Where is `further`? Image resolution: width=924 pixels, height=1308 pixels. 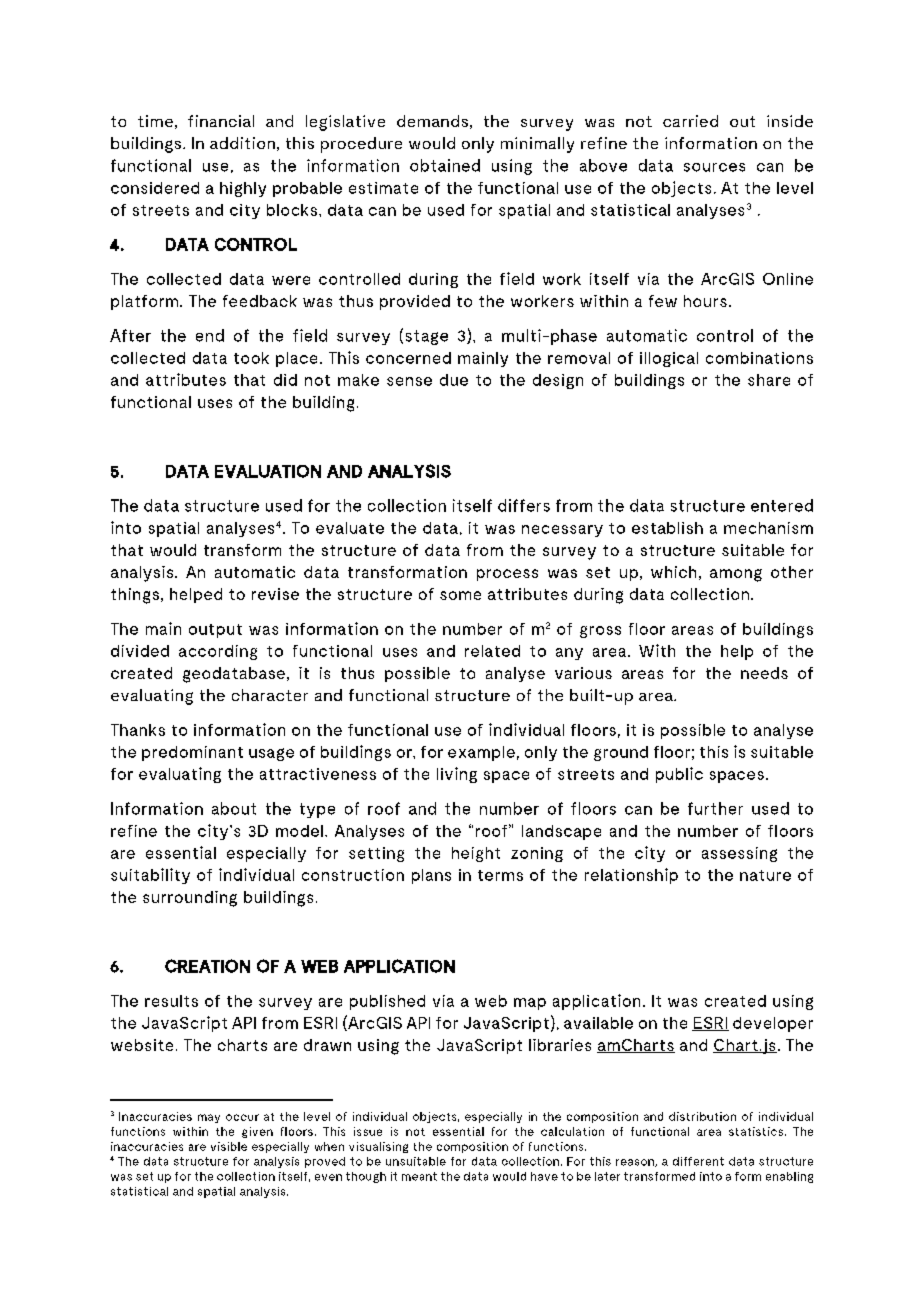
further is located at coordinates (715, 808).
